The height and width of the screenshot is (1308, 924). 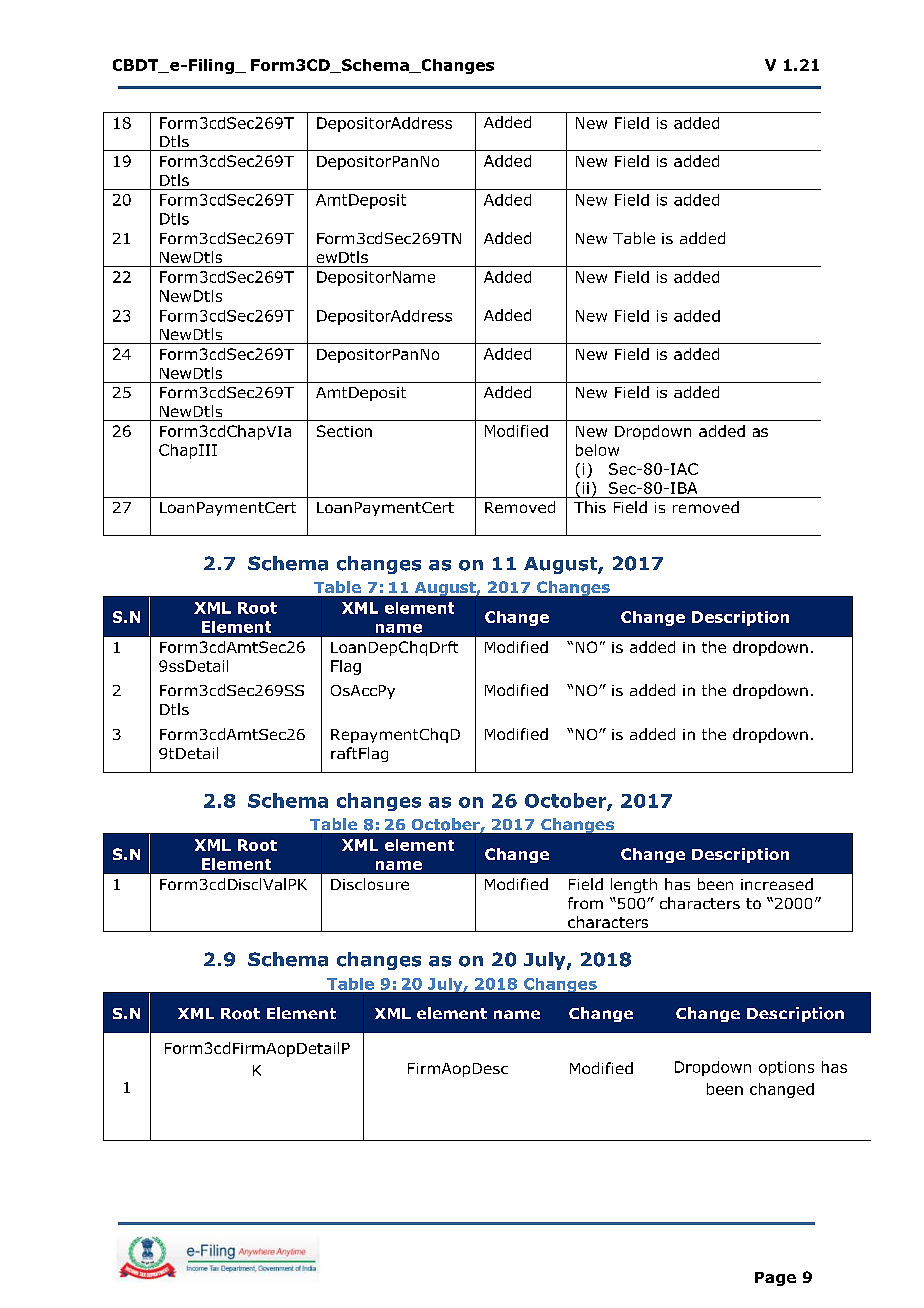 What do you see at coordinates (585, 903) in the screenshot?
I see `from` at bounding box center [585, 903].
